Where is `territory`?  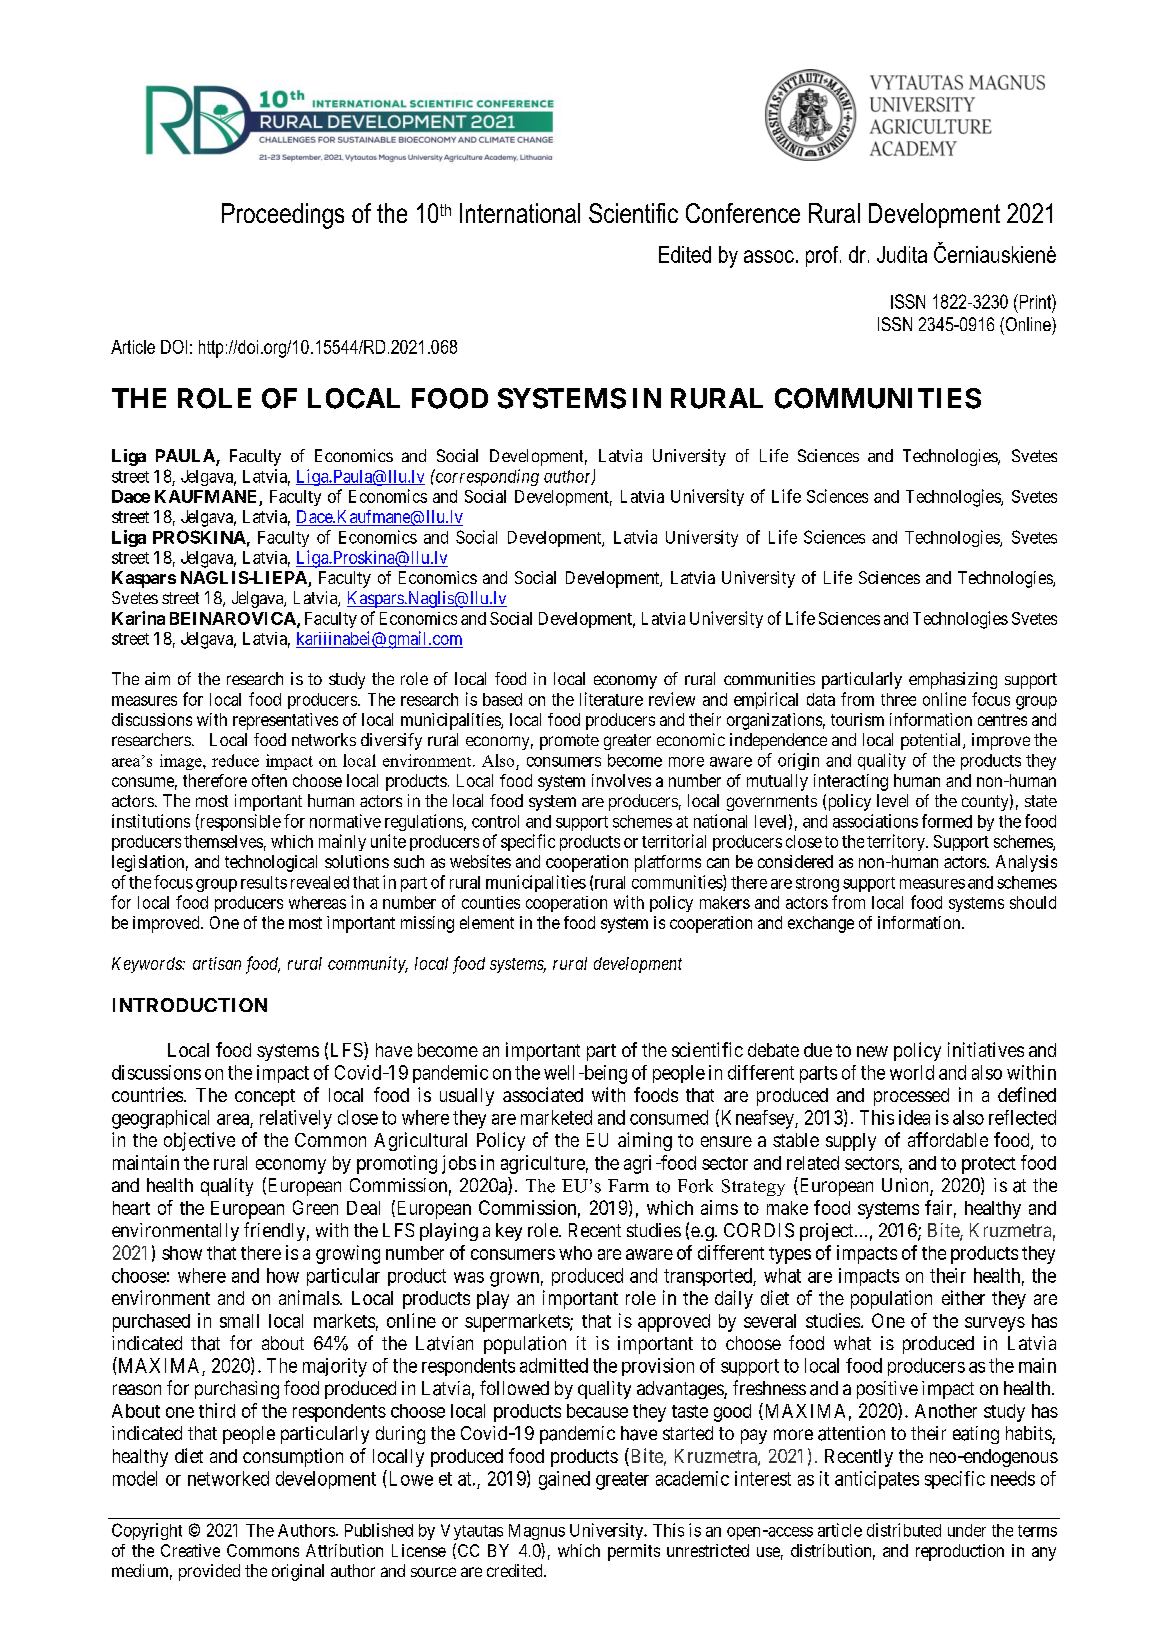
territory is located at coordinates (897, 842).
